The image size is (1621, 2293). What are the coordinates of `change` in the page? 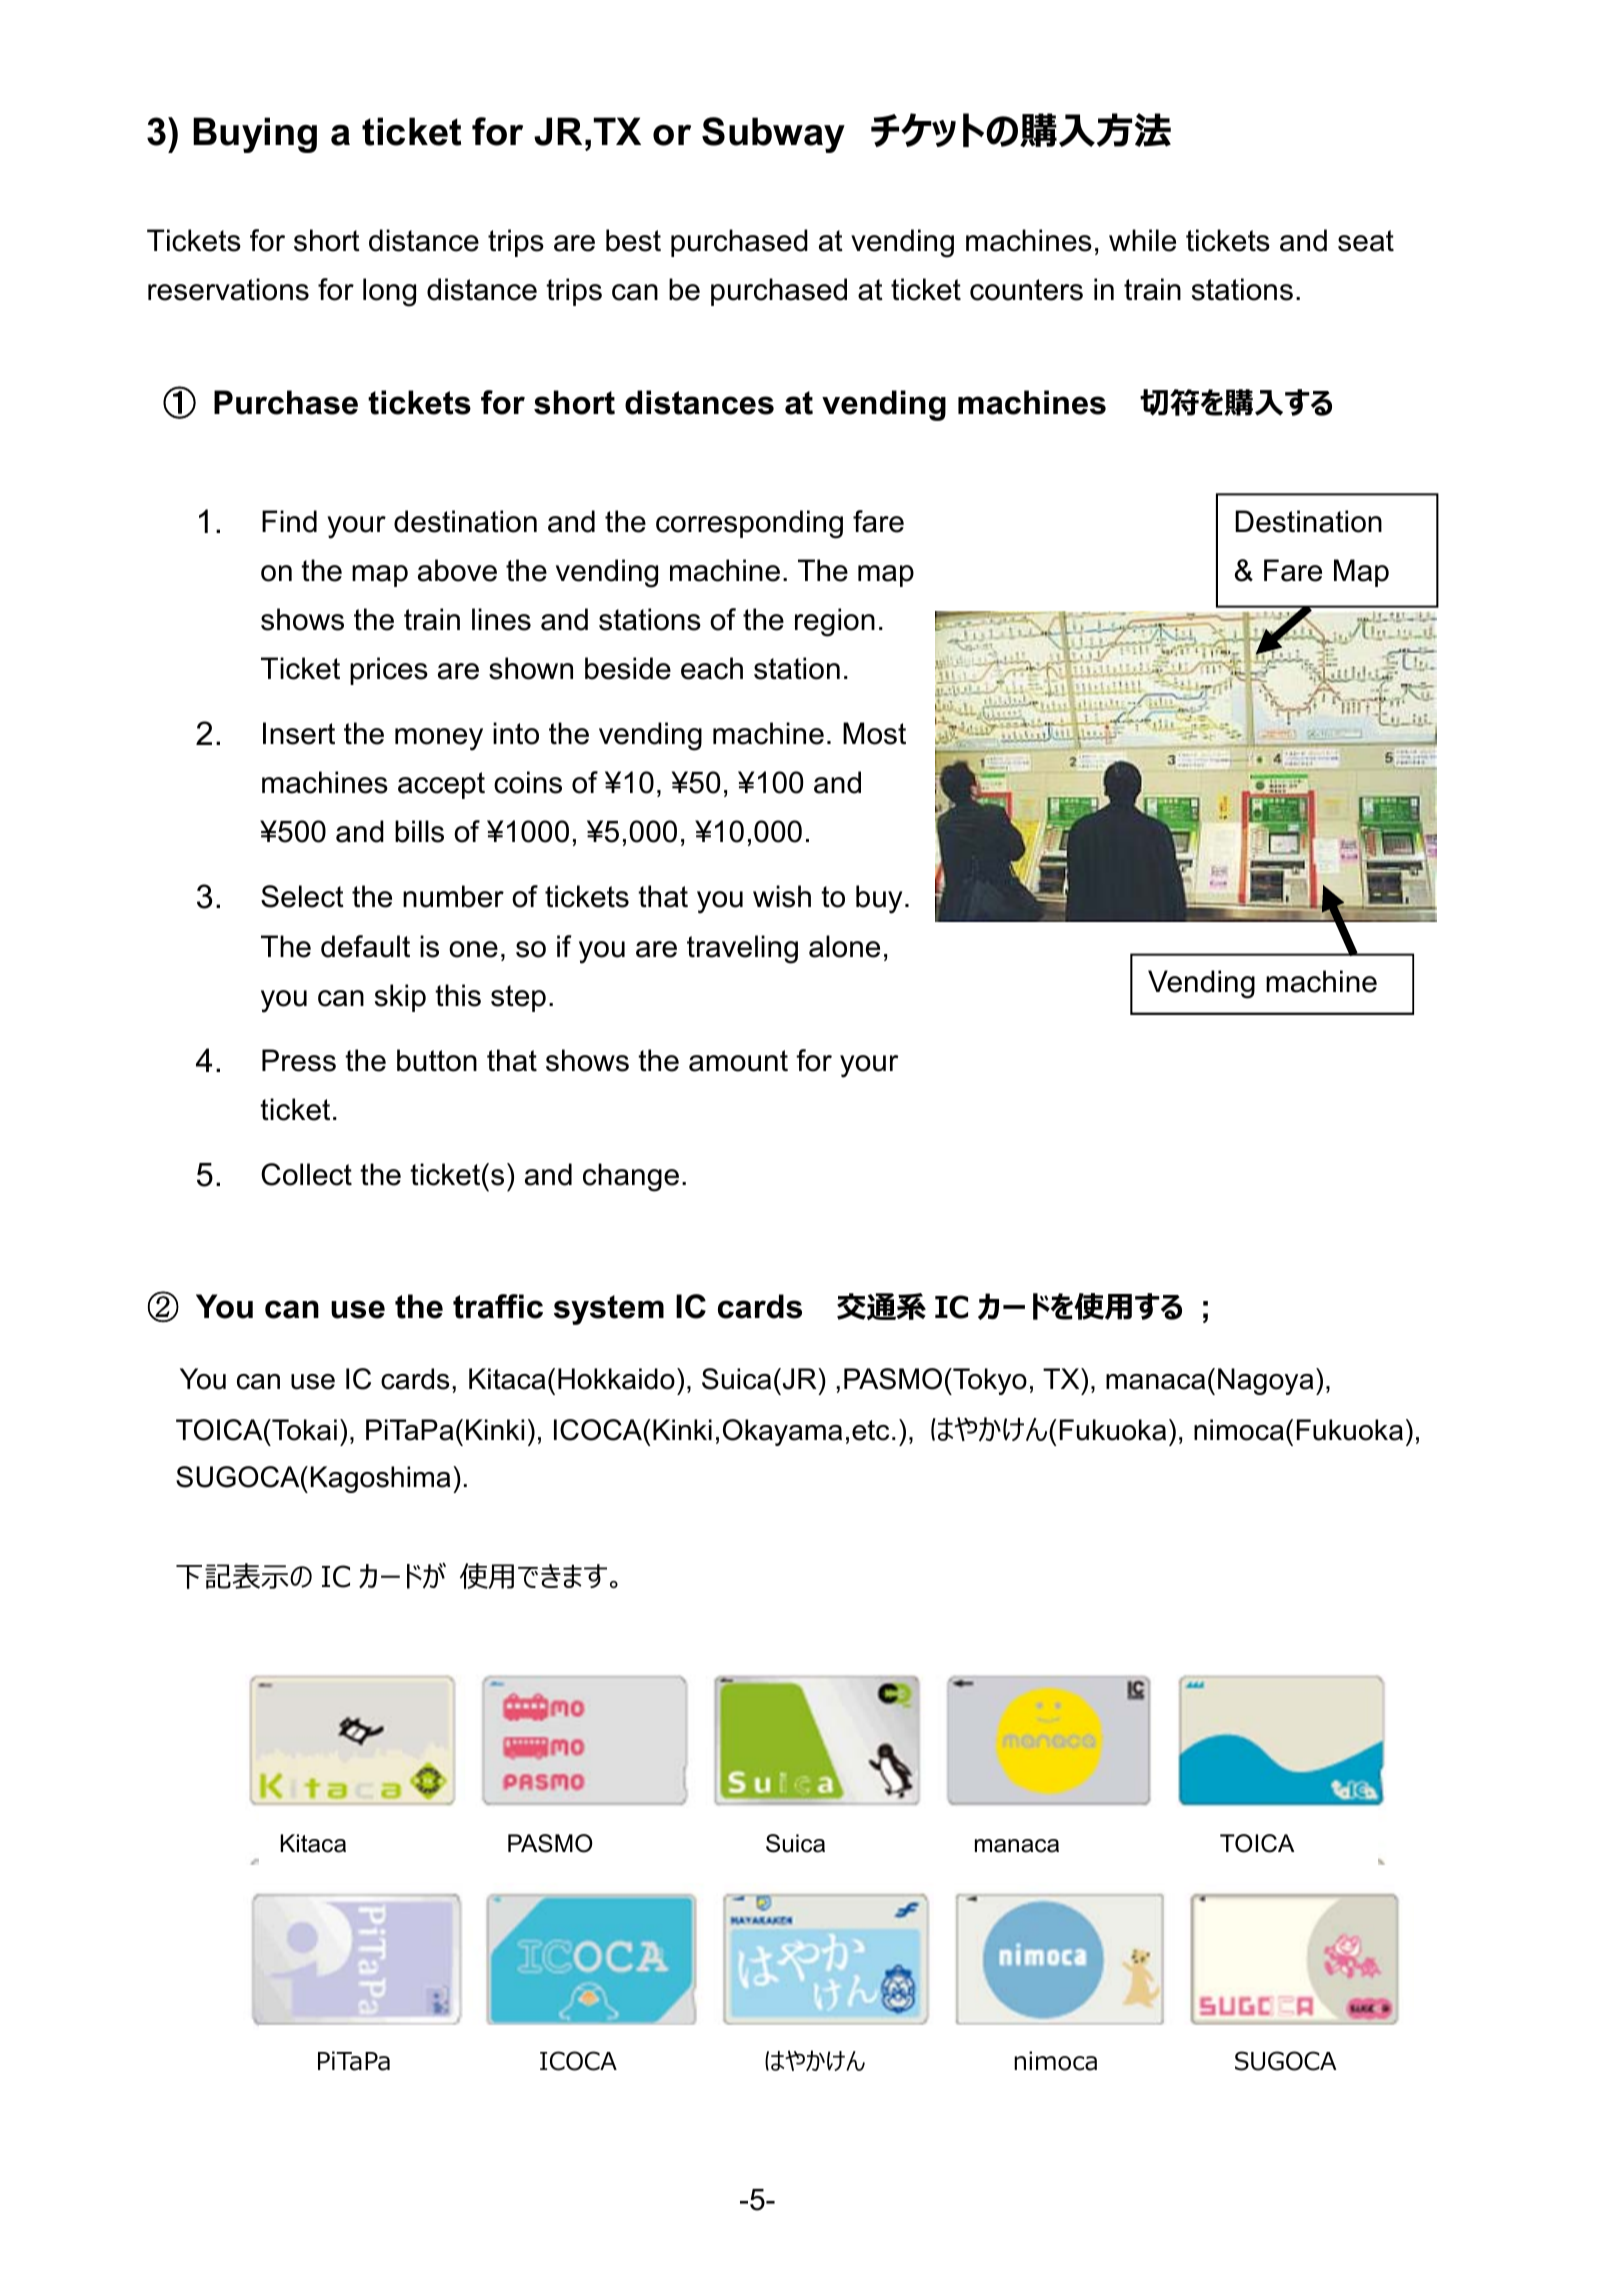 It's located at (631, 1177).
